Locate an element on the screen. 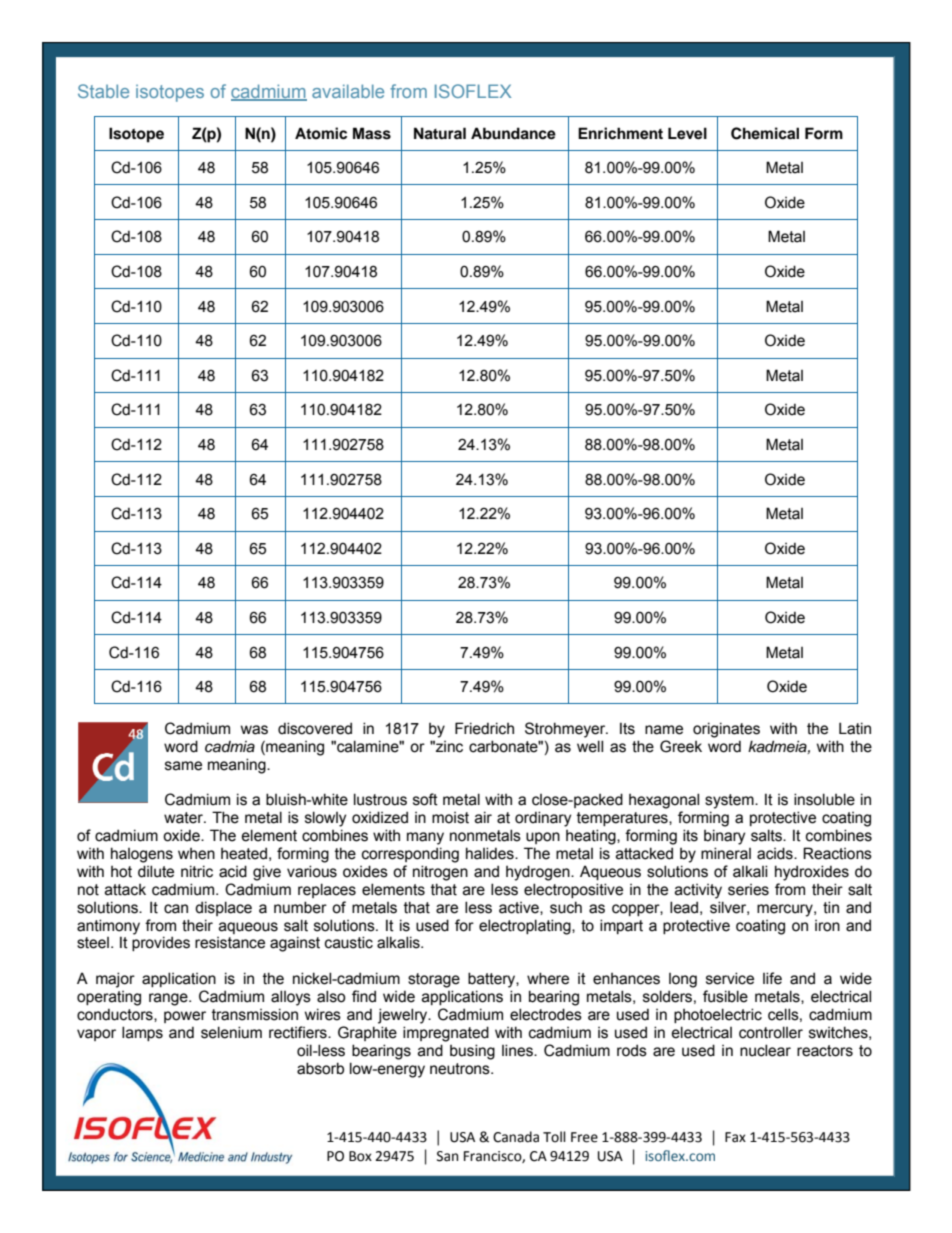 The height and width of the screenshot is (1233, 952). lamps is located at coordinates (142, 1033).
